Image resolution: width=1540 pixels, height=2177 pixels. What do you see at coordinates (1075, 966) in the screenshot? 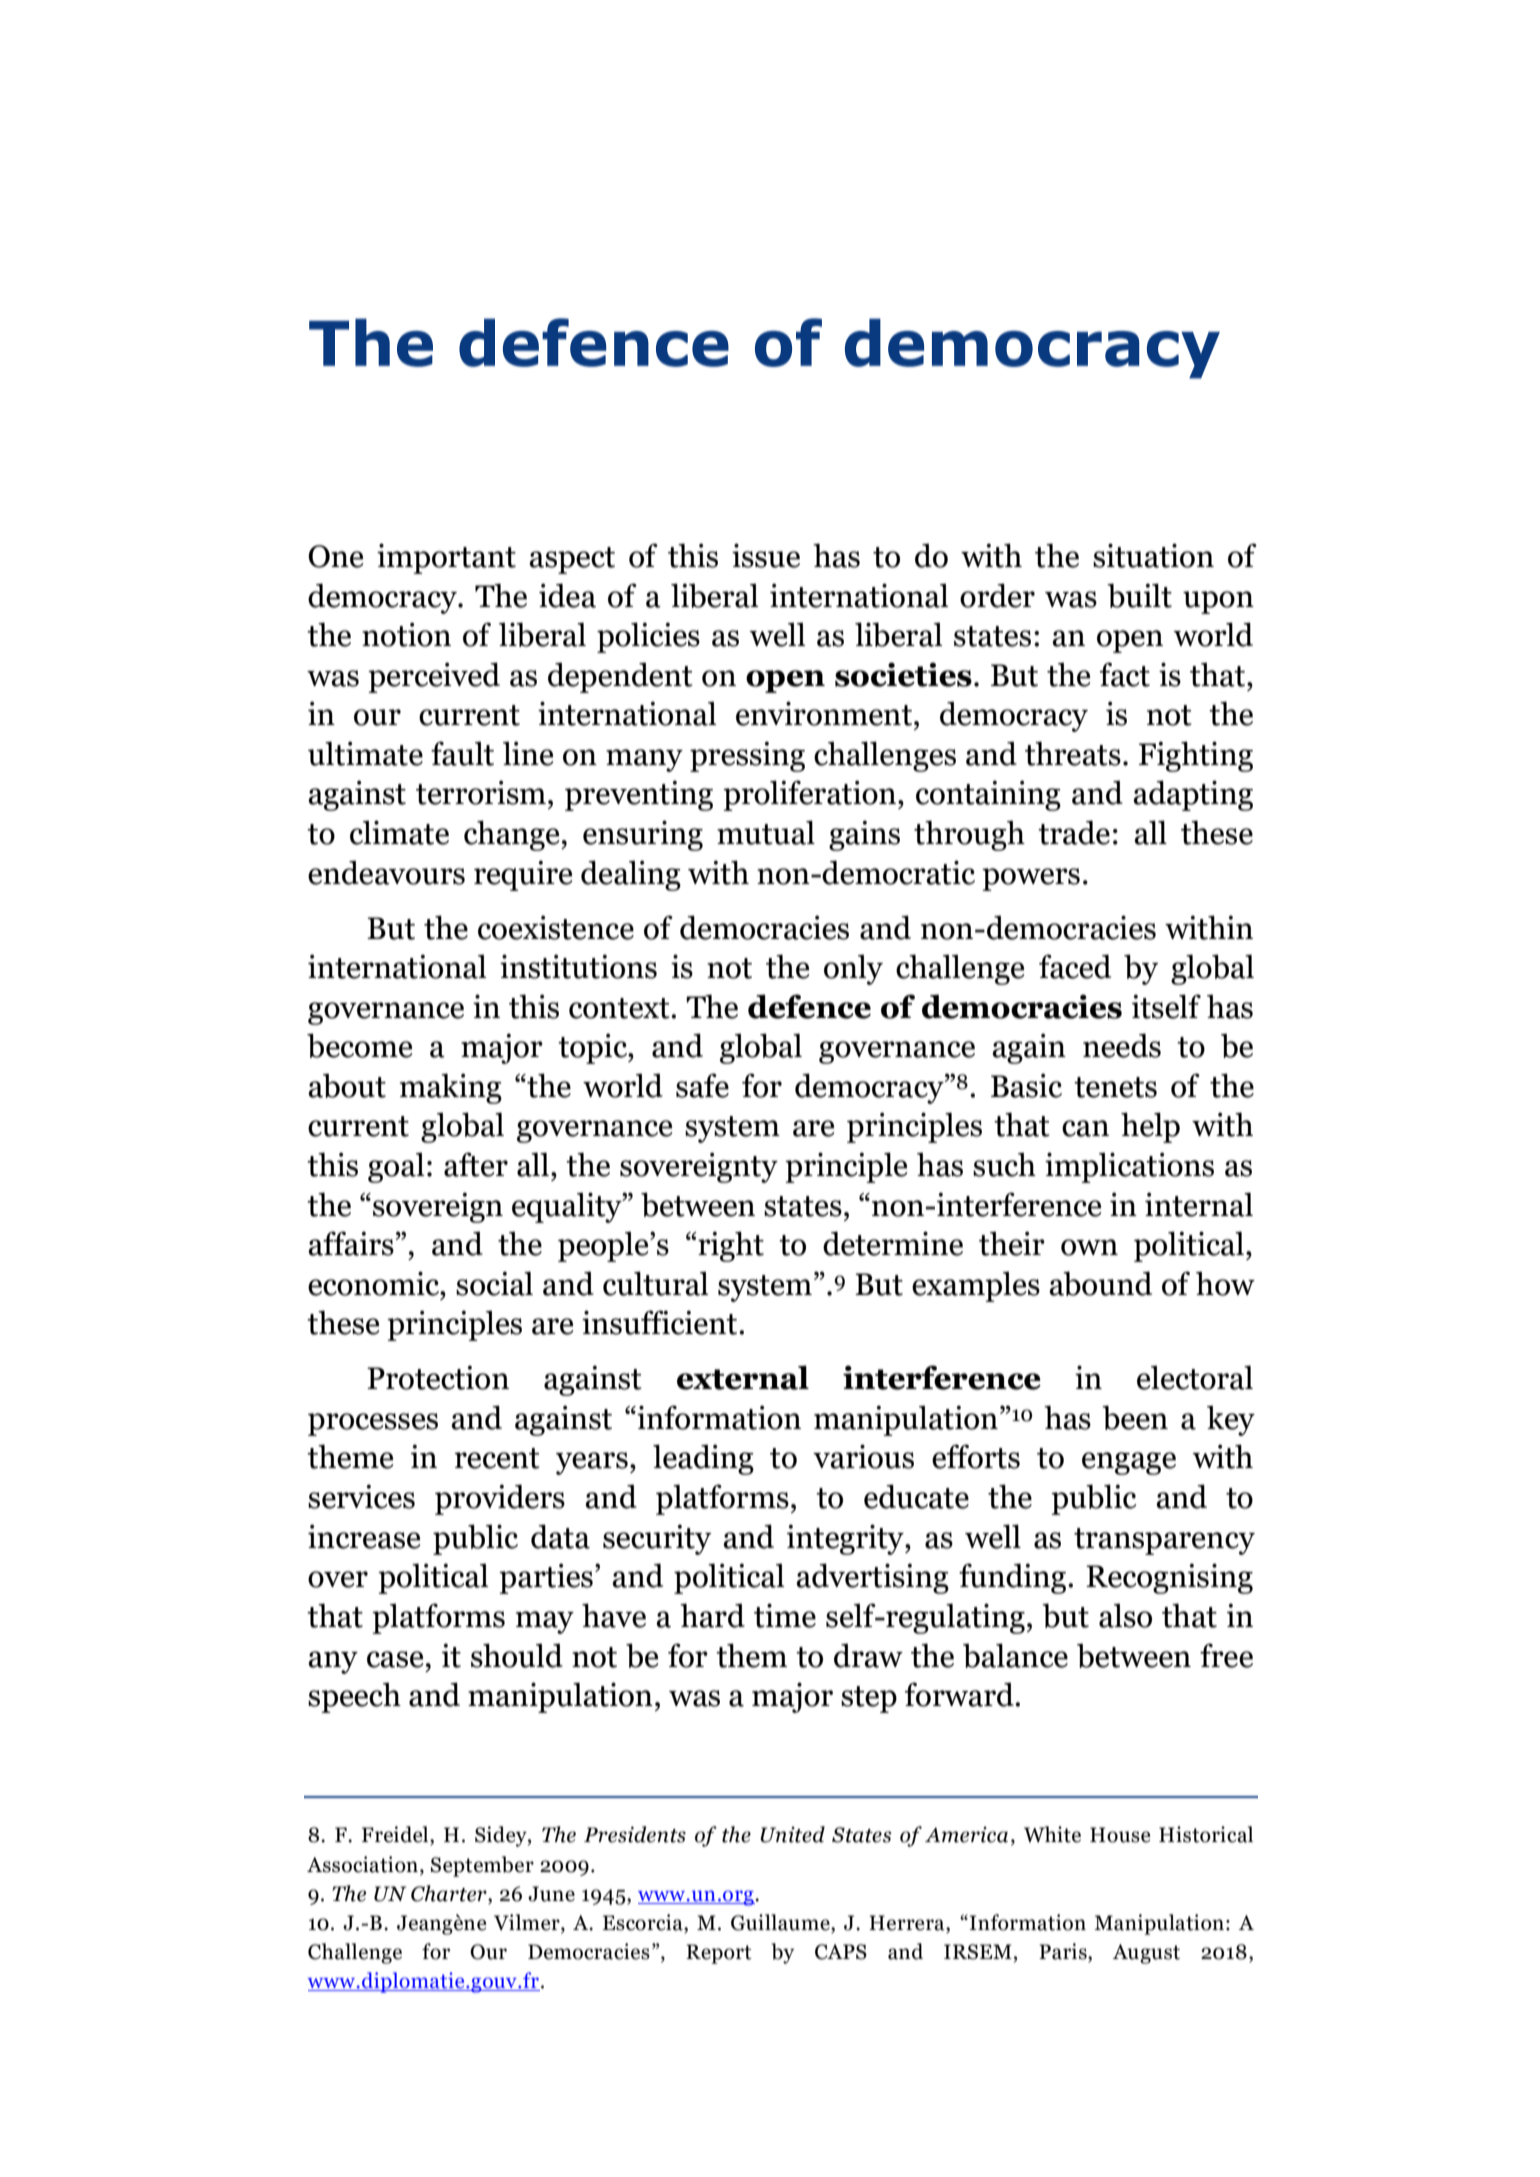
I see `faced` at bounding box center [1075, 966].
